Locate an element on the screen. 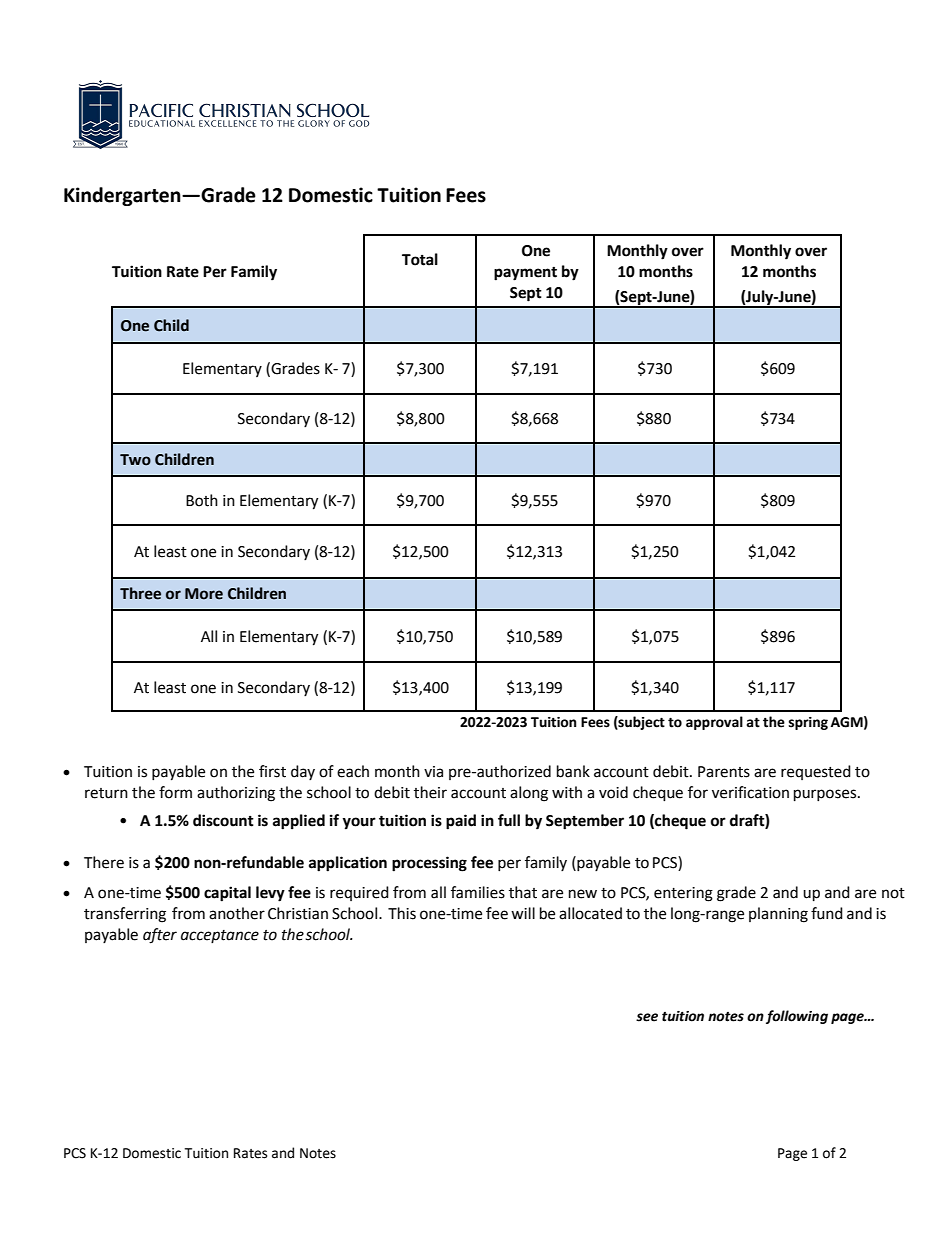 This screenshot has height=1233, width=952. will is located at coordinates (523, 913).
